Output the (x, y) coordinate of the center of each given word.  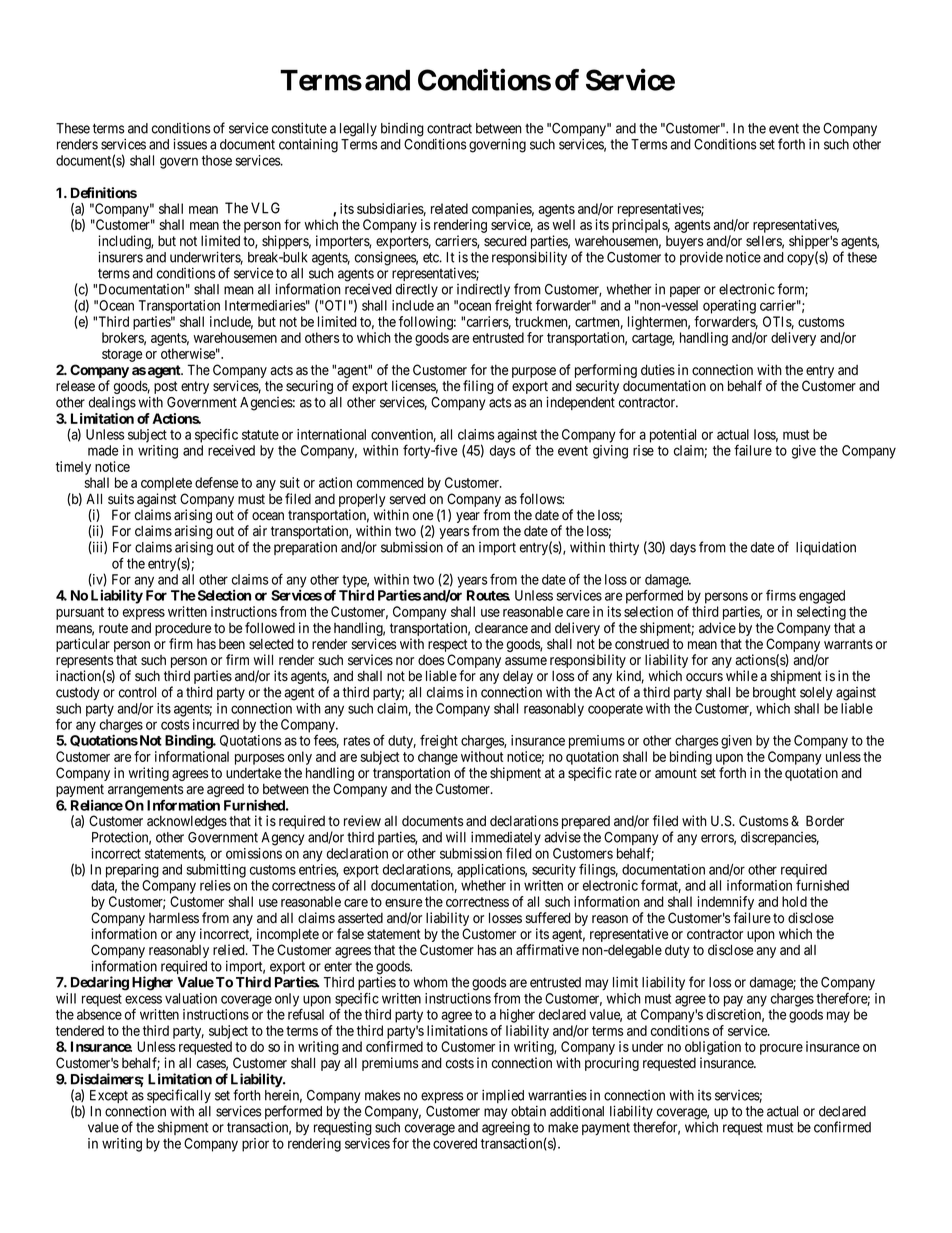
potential (673, 436)
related (449, 208)
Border (825, 821)
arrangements (145, 790)
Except (109, 1096)
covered (455, 1143)
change (438, 758)
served (407, 499)
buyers (684, 242)
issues (190, 144)
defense (216, 482)
